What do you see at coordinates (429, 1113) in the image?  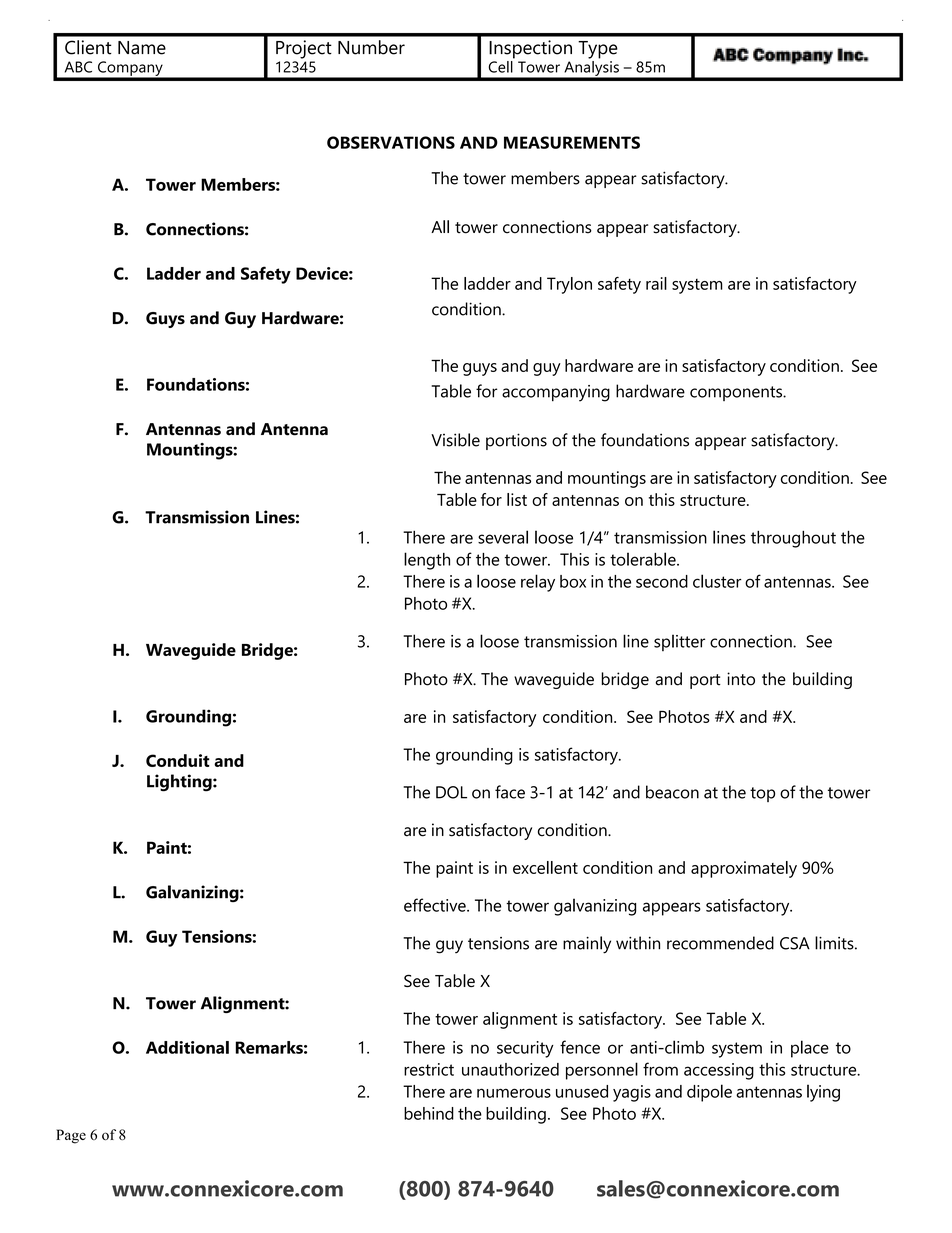 I see `behind` at bounding box center [429, 1113].
